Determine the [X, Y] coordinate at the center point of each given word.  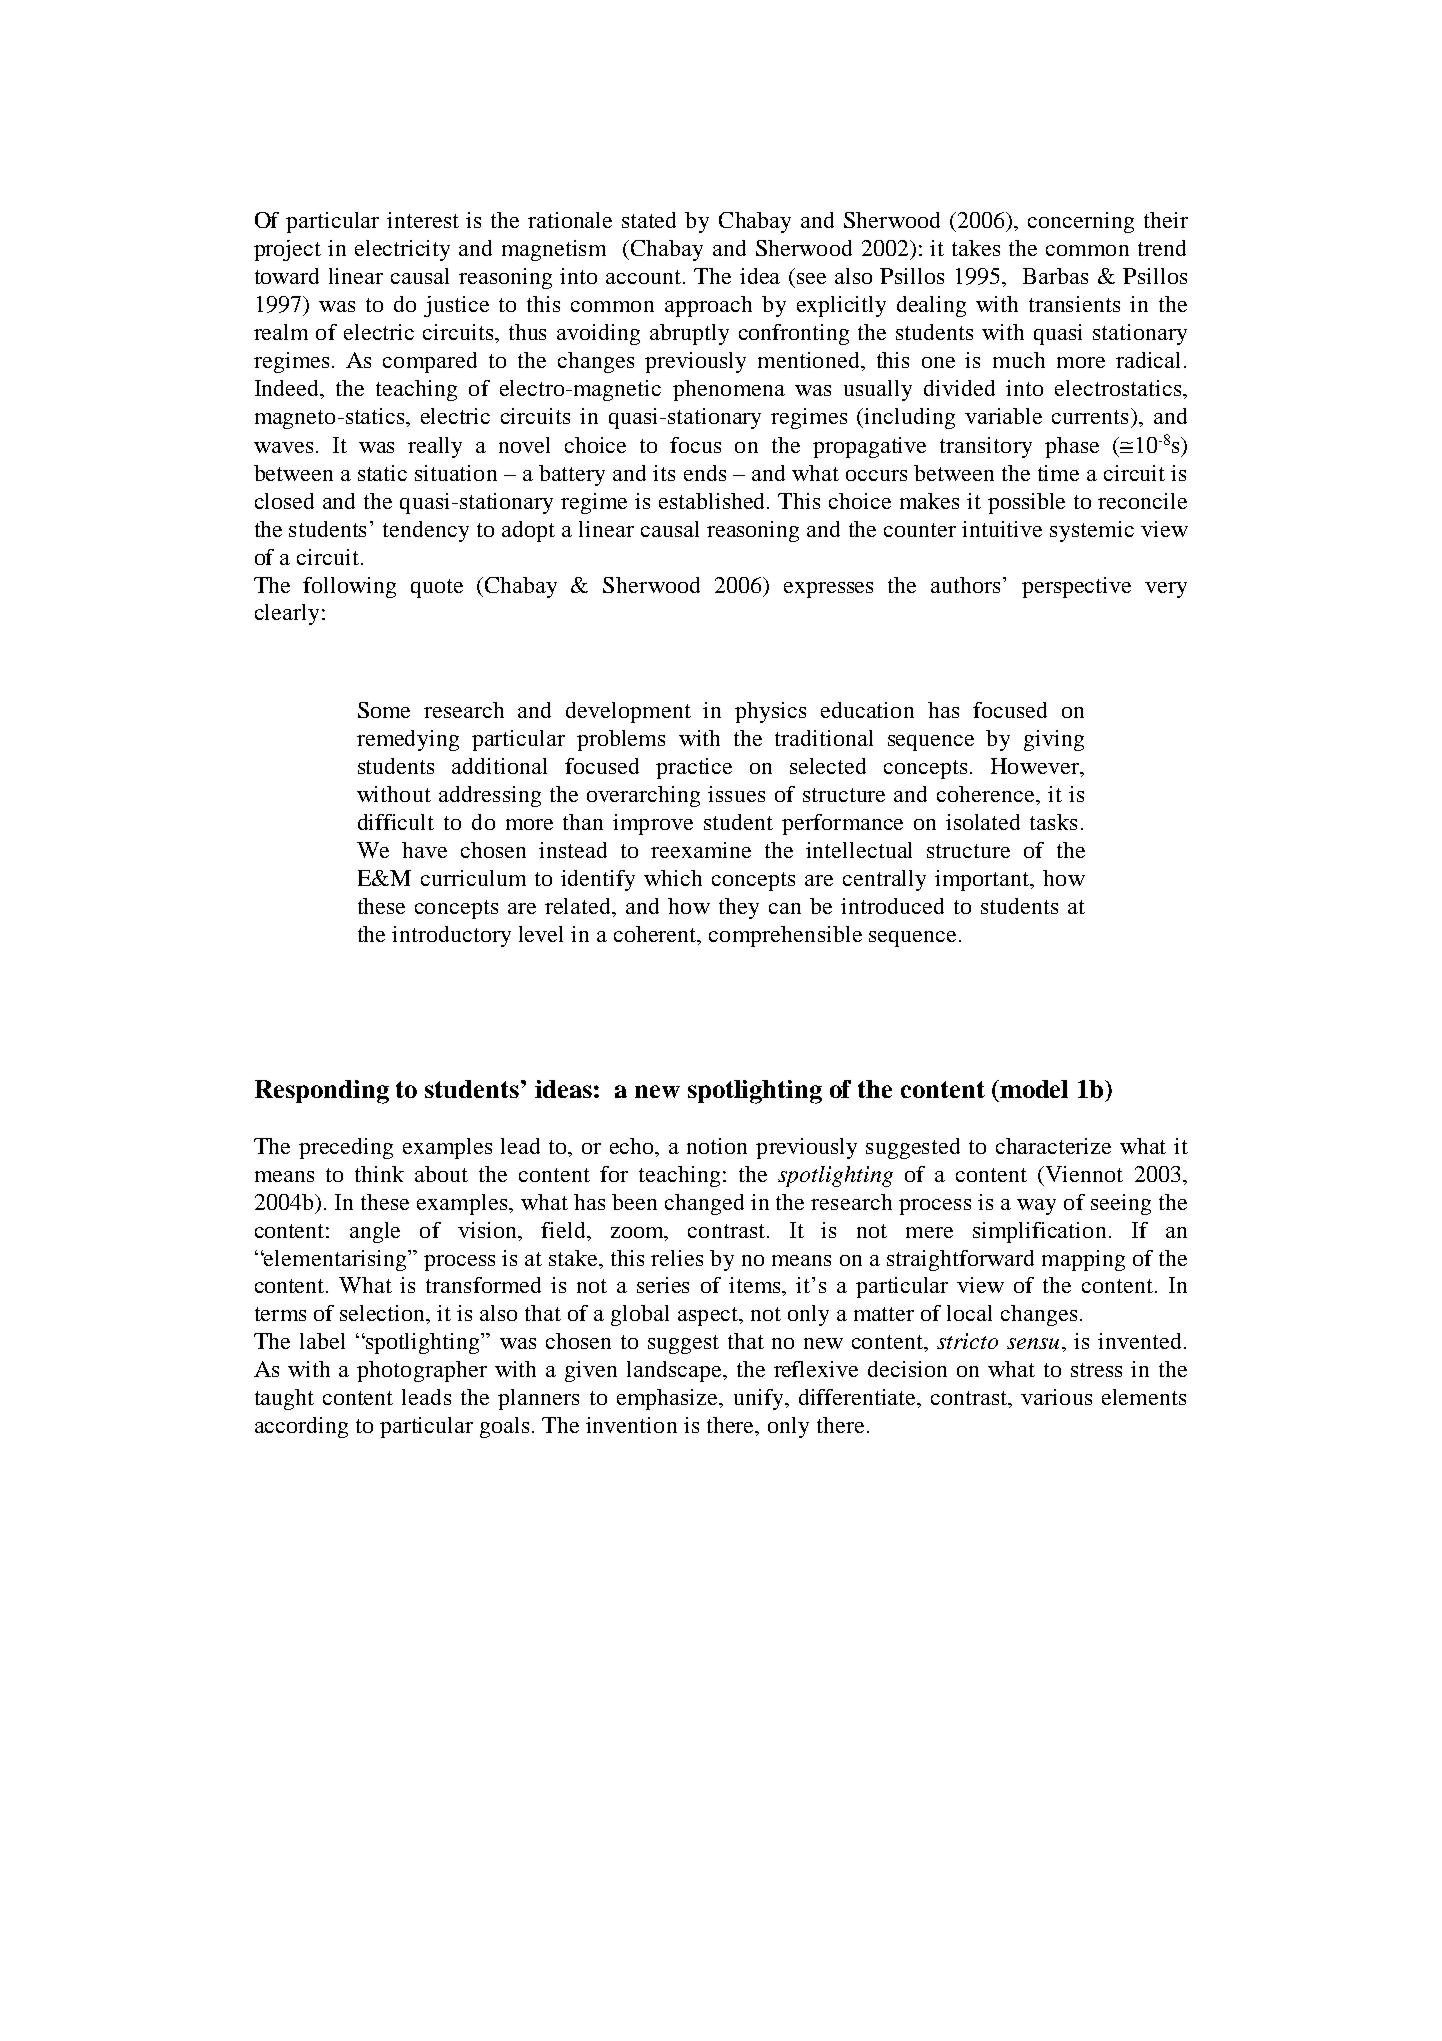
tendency [426, 531]
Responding [322, 1092]
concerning [1081, 222]
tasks [1053, 822]
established [713, 501]
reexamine [701, 850]
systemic [1092, 531]
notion [717, 1146]
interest [423, 220]
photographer [422, 1371]
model [1033, 1089]
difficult [396, 822]
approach [708, 306]
